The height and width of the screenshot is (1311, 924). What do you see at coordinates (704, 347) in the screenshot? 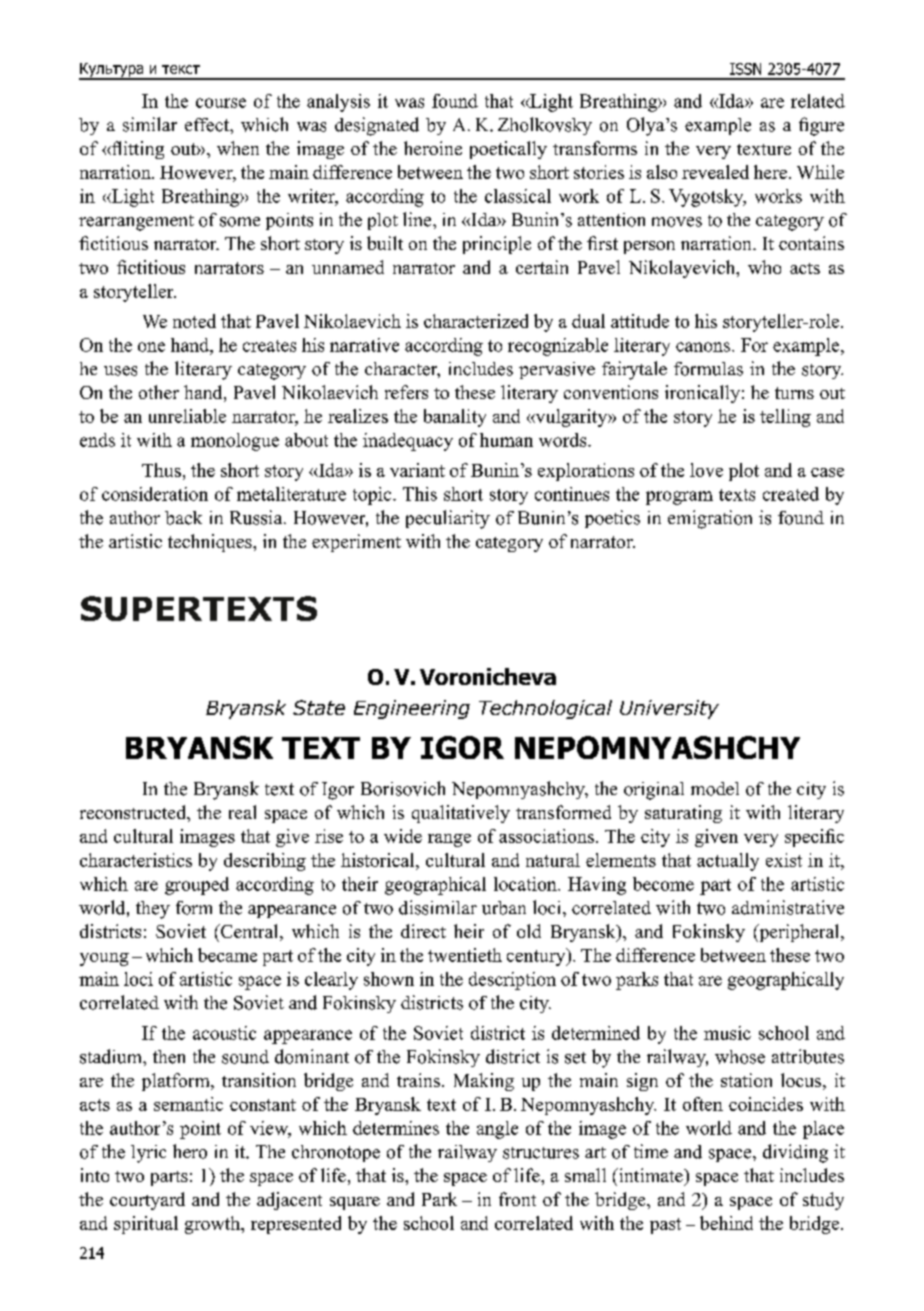
I see `canons` at bounding box center [704, 347].
